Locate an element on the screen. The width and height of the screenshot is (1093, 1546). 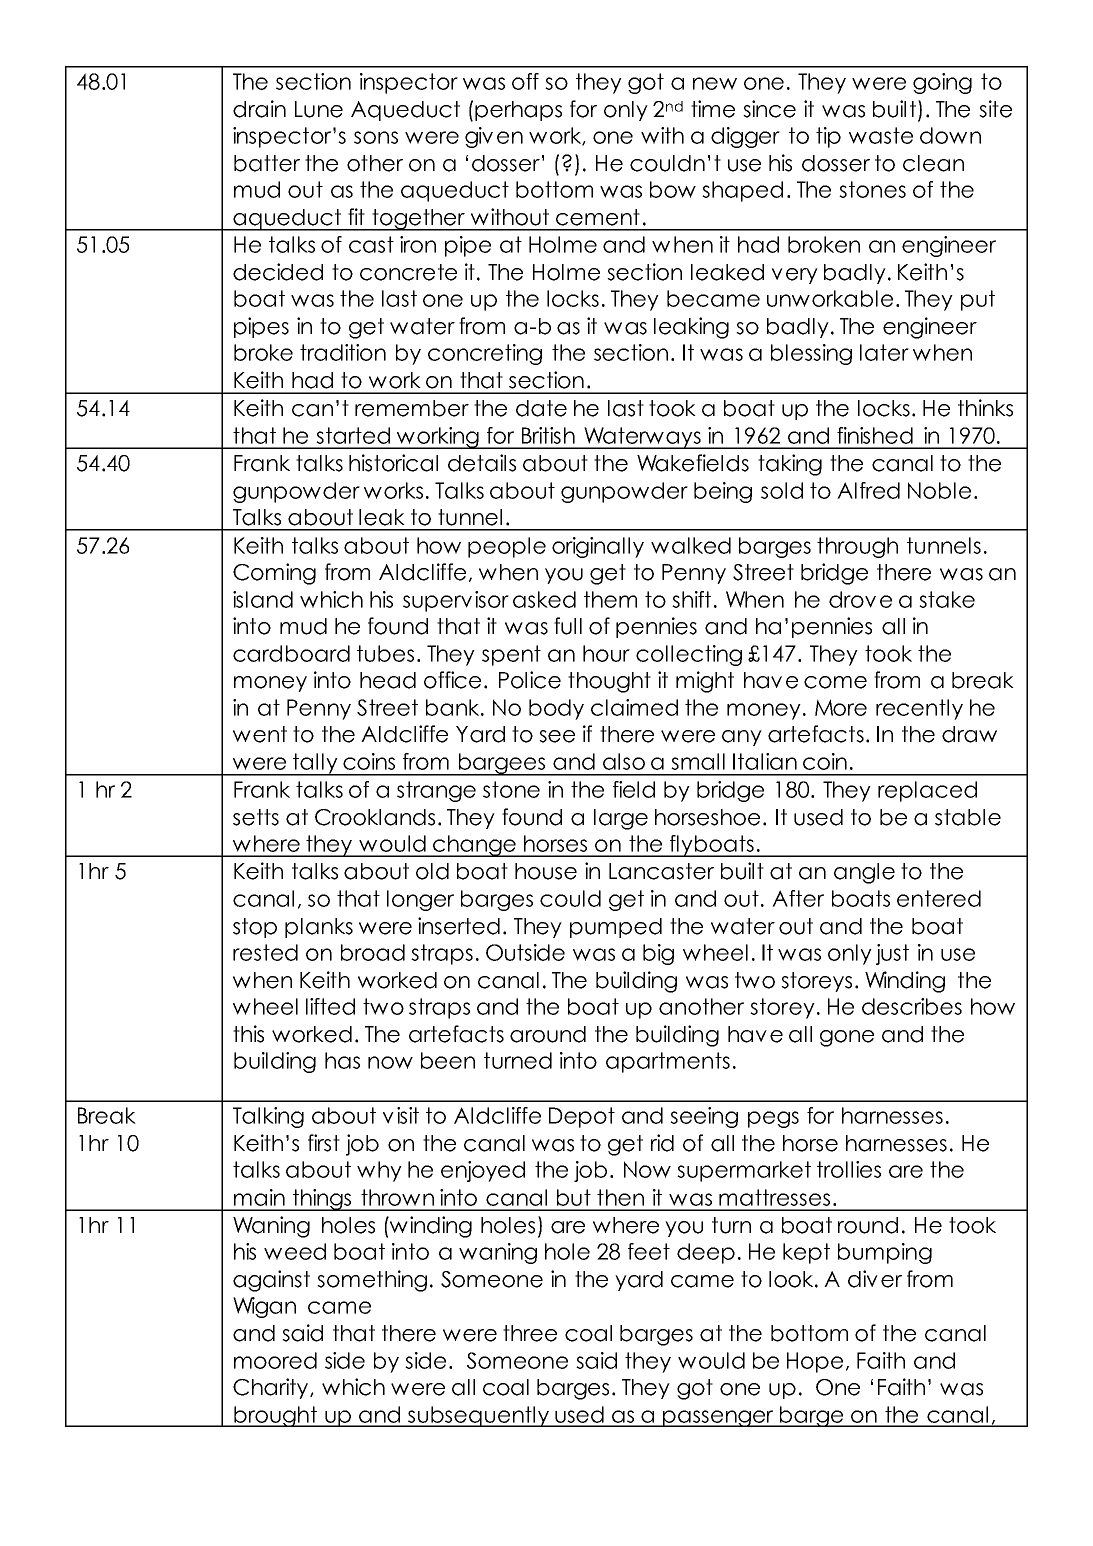
three is located at coordinates (530, 1333).
